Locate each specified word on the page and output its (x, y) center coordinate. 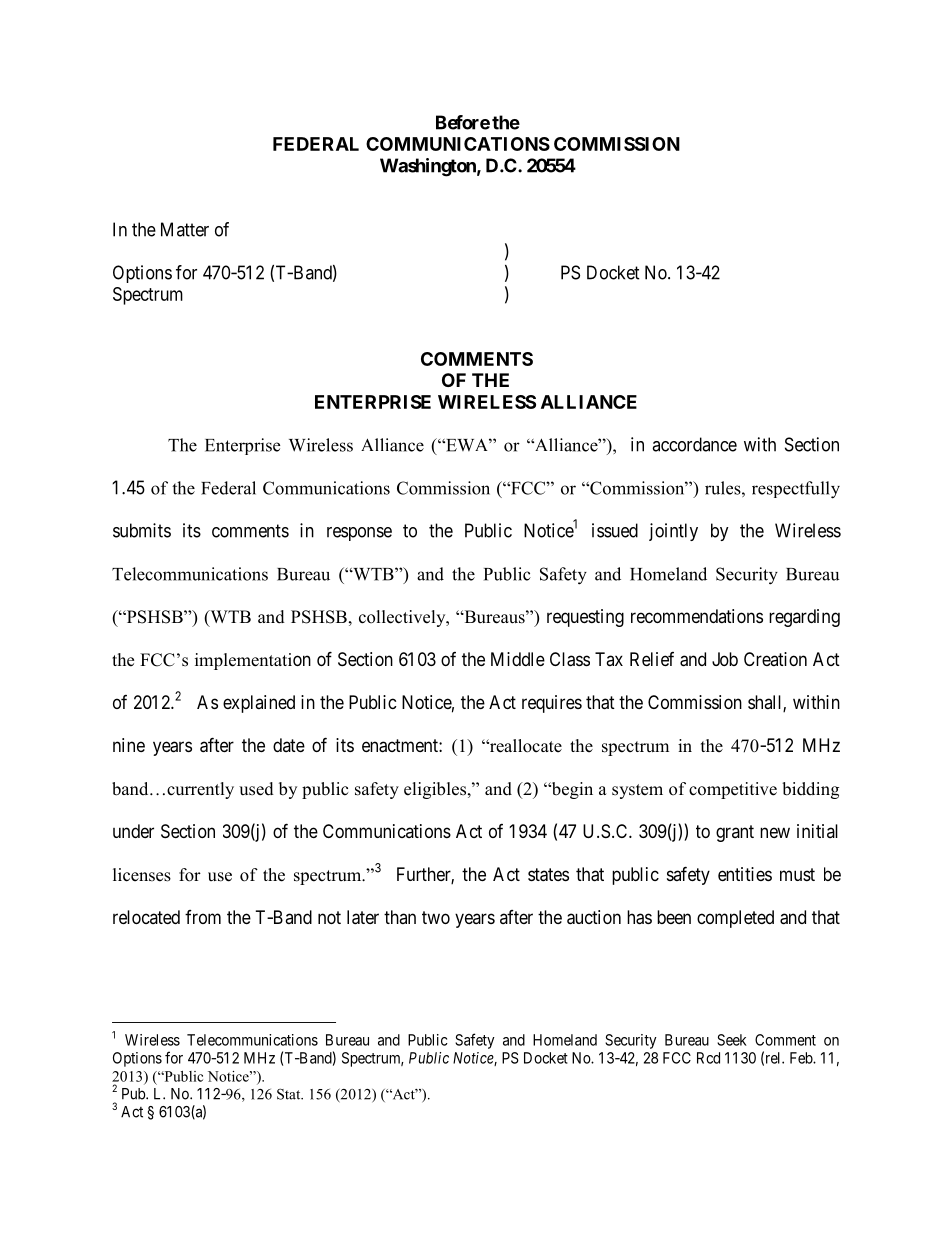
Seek (732, 1040)
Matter (185, 229)
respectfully (796, 490)
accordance (694, 444)
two (436, 917)
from (203, 917)
